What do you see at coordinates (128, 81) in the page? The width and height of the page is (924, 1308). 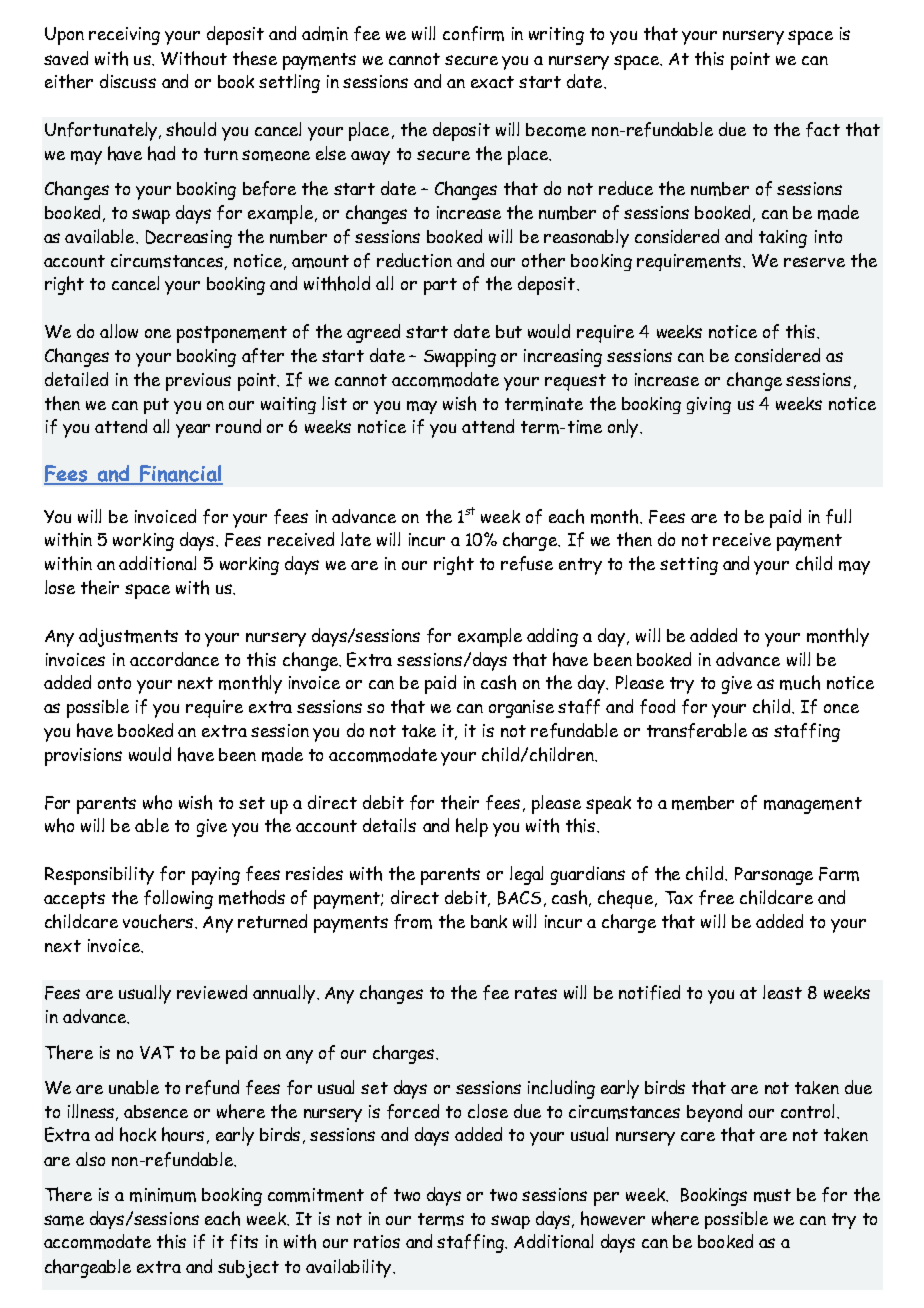 I see `discuss` at bounding box center [128, 81].
